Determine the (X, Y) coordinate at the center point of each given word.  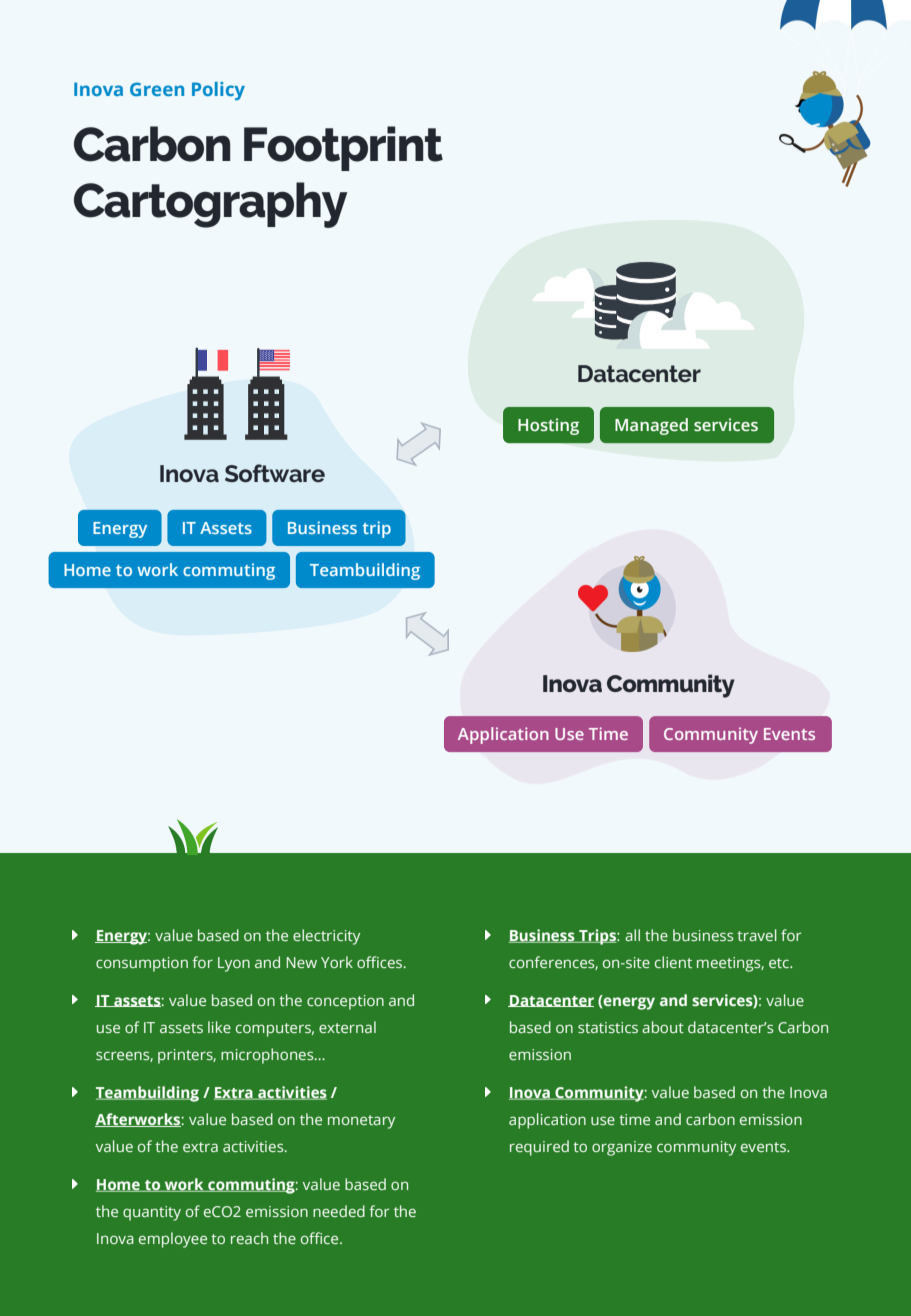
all (632, 935)
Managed (651, 426)
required (539, 1148)
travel (757, 935)
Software (275, 473)
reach (249, 1238)
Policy (218, 91)
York (337, 962)
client (673, 962)
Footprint (343, 148)
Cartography (210, 205)
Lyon (234, 964)
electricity (326, 937)
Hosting (548, 426)
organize (622, 1148)
